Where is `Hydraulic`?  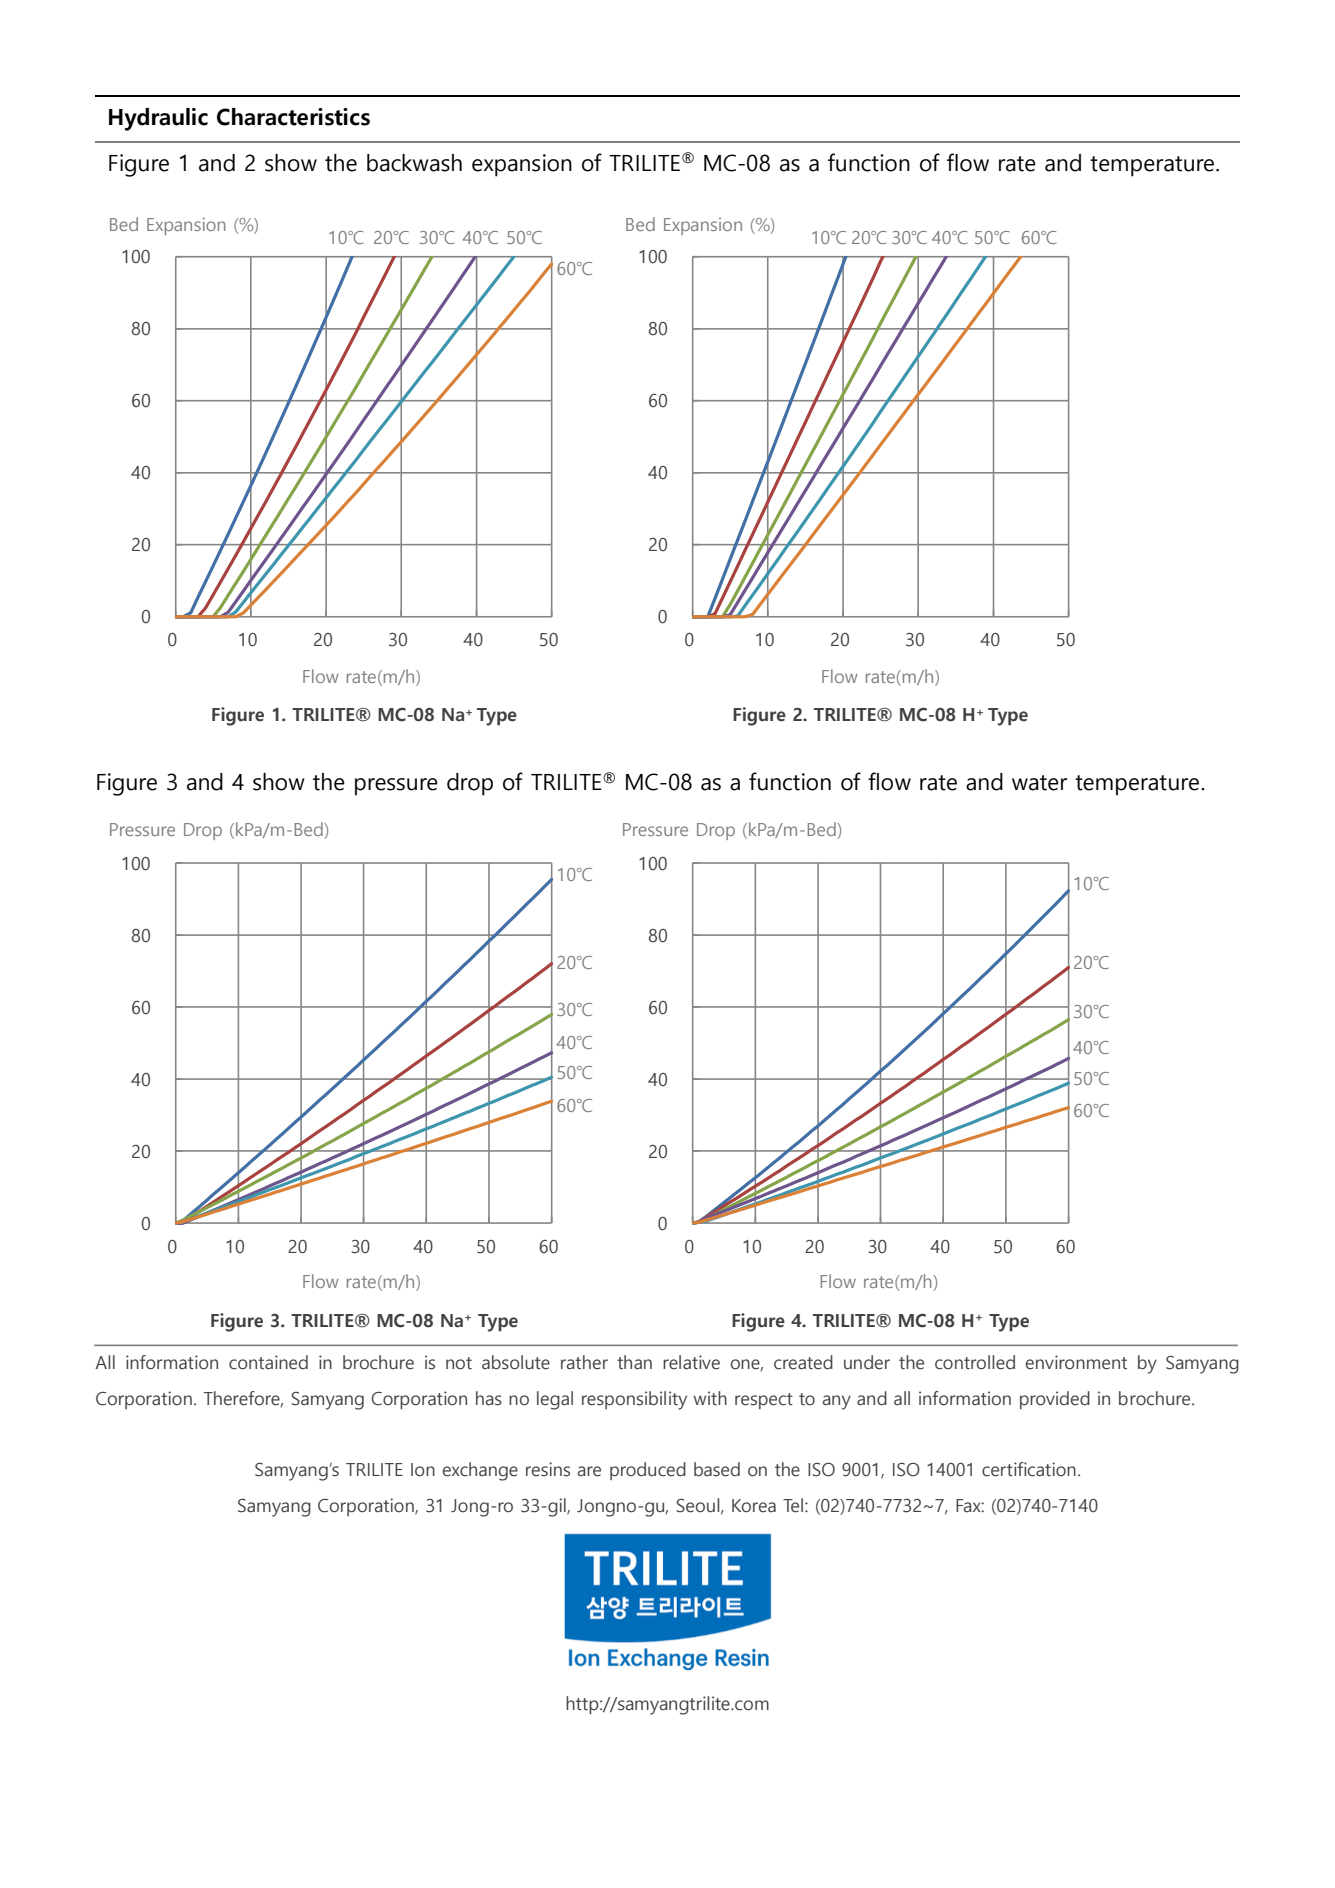 Hydraulic is located at coordinates (158, 119).
